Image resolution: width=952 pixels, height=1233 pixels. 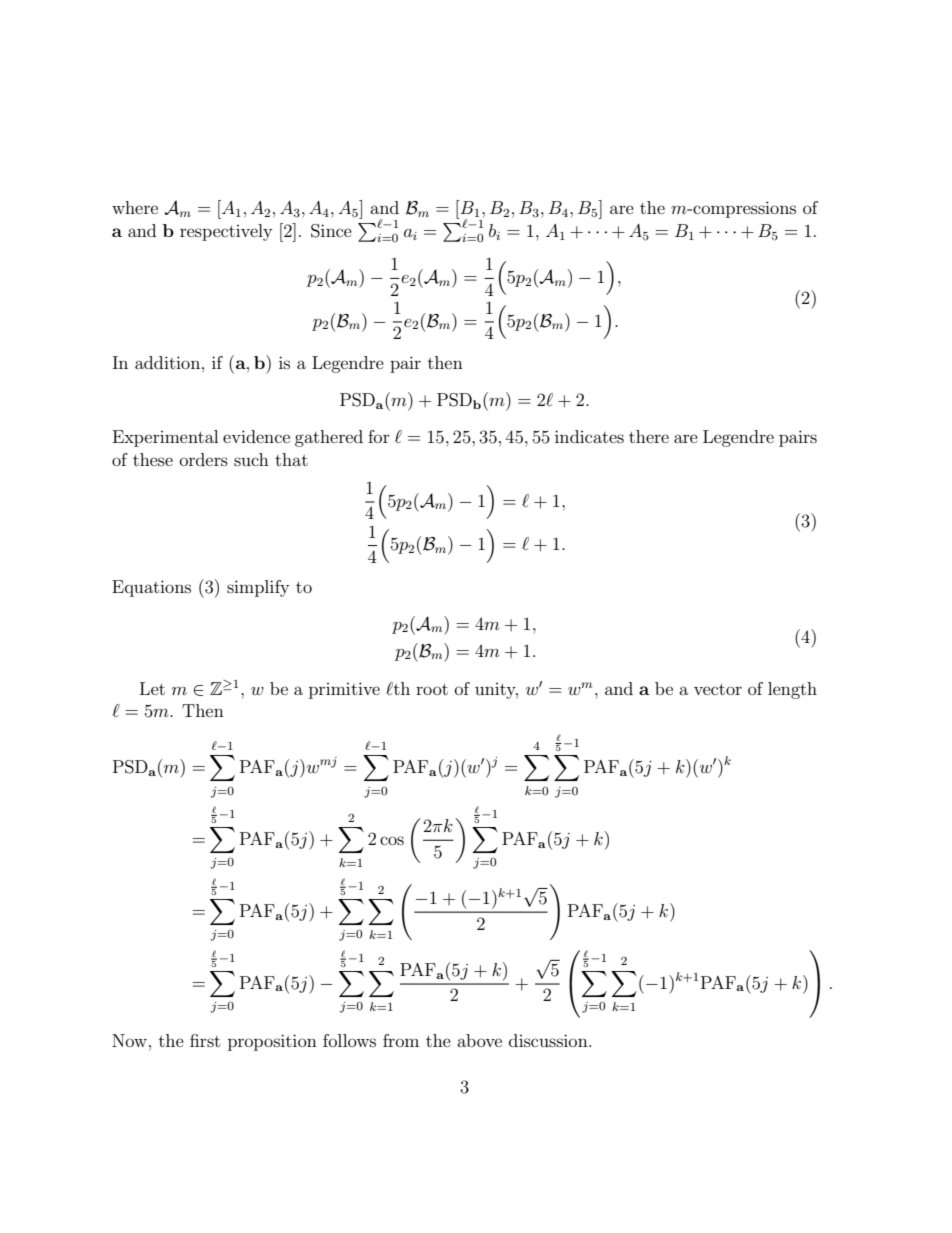 What do you see at coordinates (432, 689) in the screenshot?
I see `root` at bounding box center [432, 689].
